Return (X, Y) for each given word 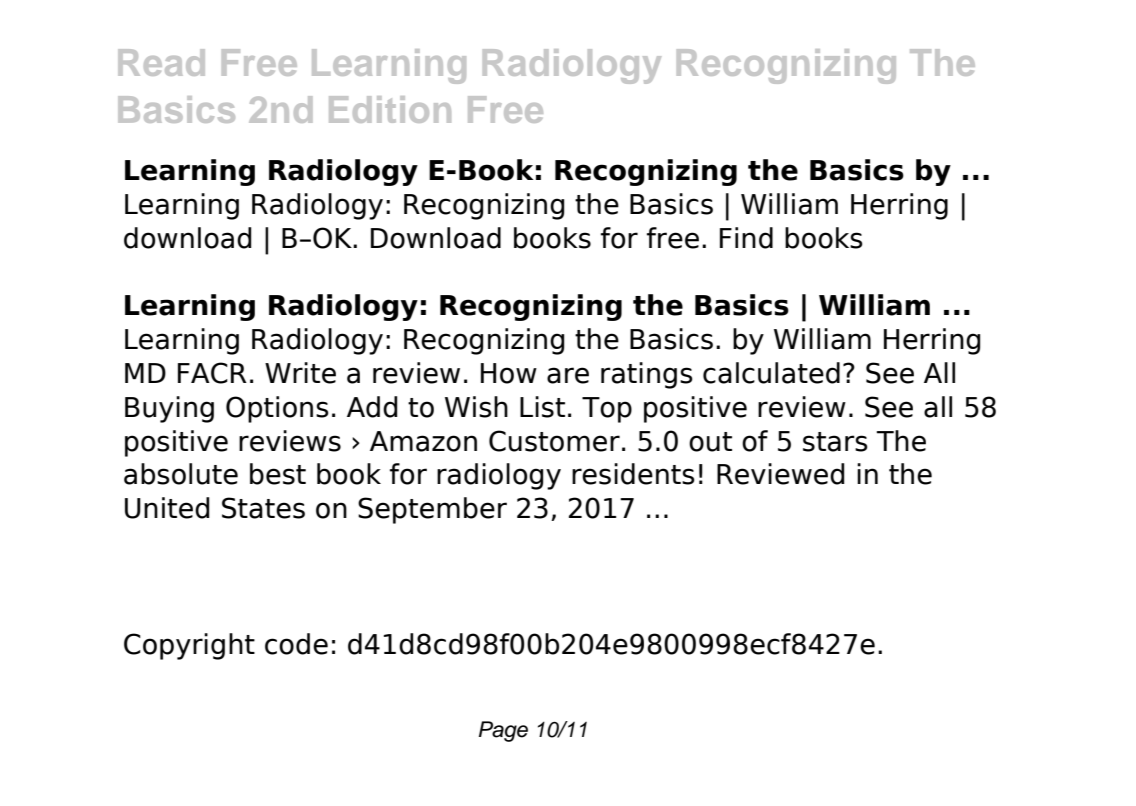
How (509, 373)
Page (503, 731)
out (710, 442)
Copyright (189, 646)
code (296, 644)
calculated (771, 373)
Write (300, 373)
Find (746, 238)
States (263, 508)
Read (161, 62)
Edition (390, 109)
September (432, 510)
